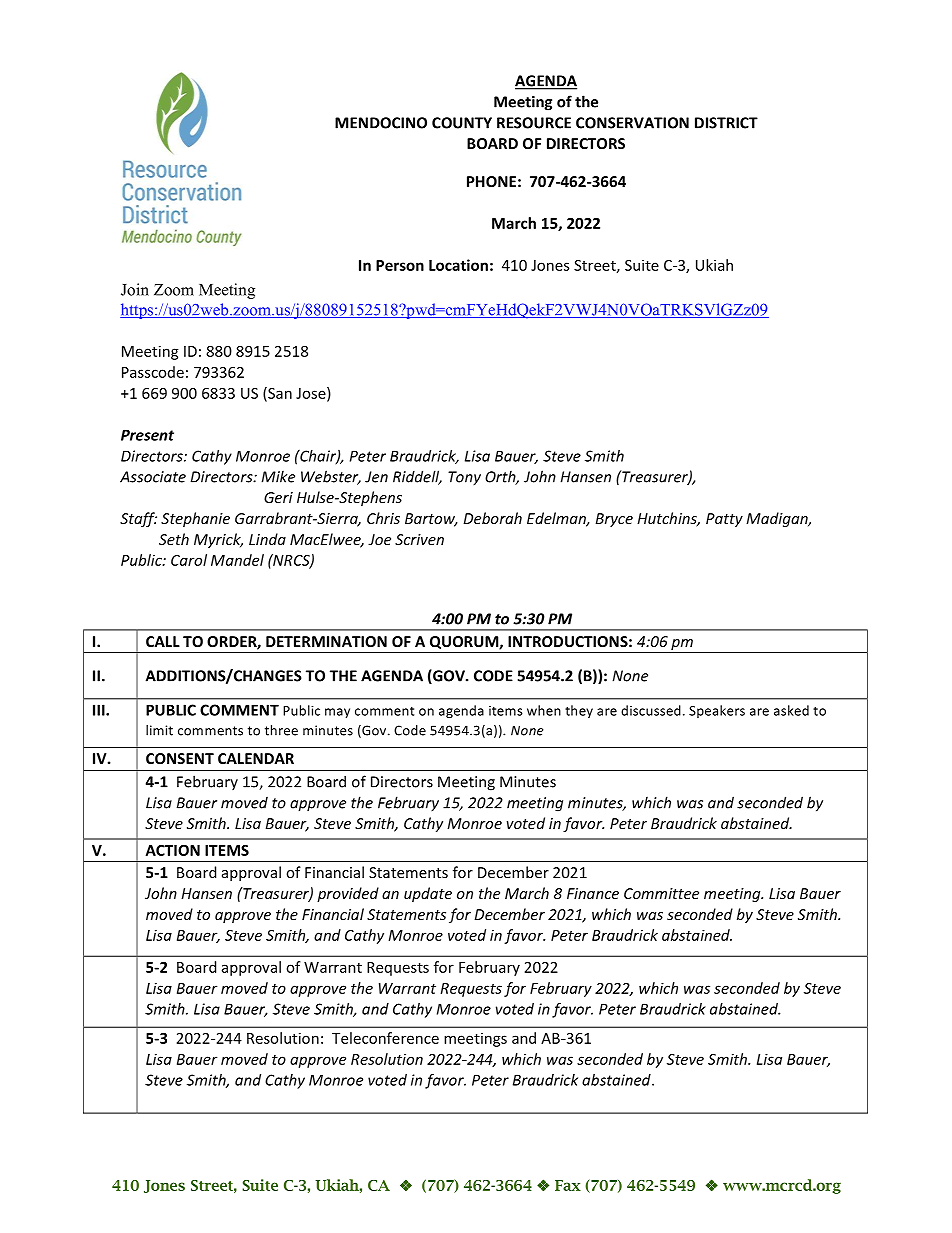 The width and height of the document is (952, 1233). What do you see at coordinates (726, 123) in the document?
I see `DISTRICT` at bounding box center [726, 123].
